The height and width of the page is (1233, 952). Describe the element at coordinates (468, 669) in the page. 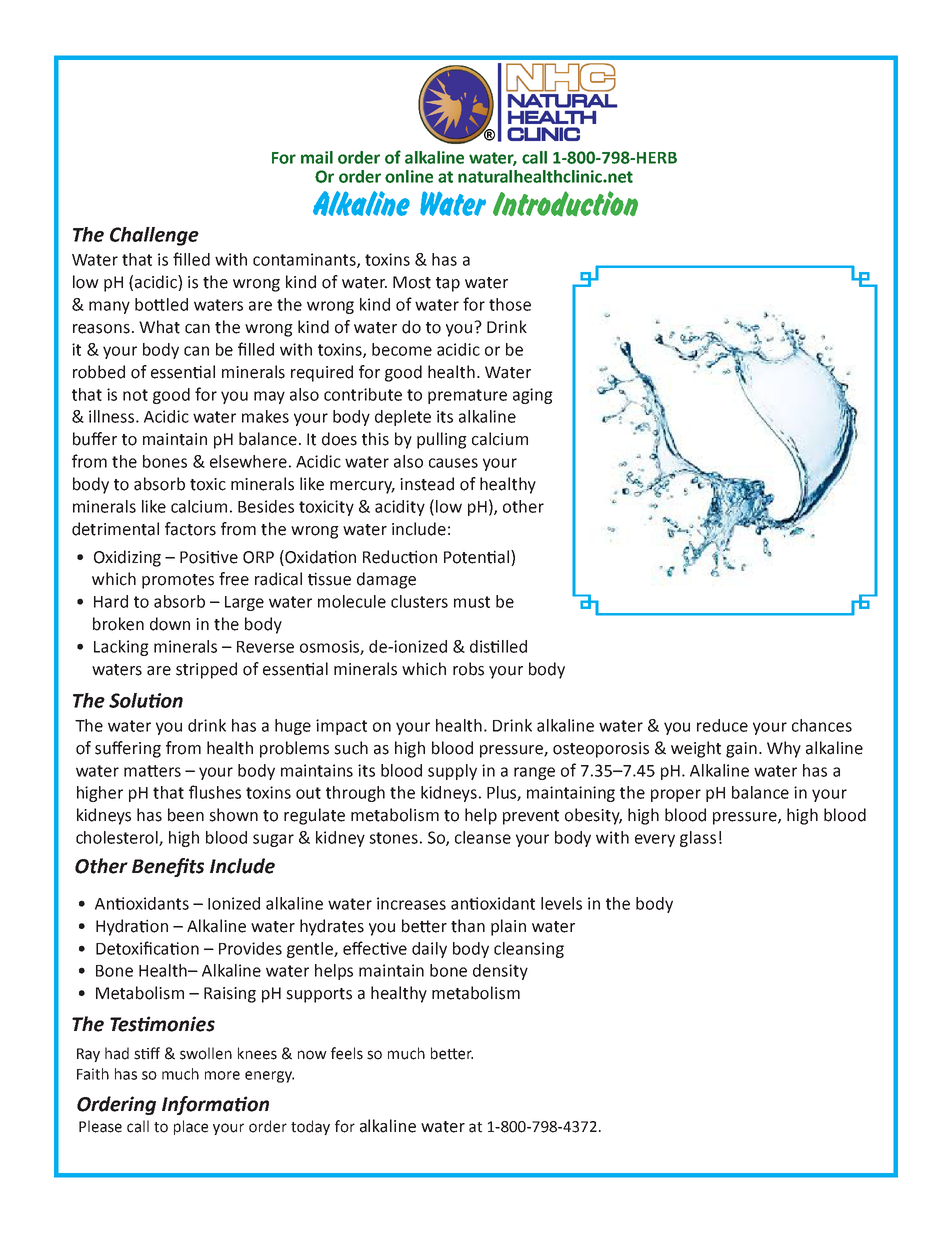

I see `robs` at that location.
